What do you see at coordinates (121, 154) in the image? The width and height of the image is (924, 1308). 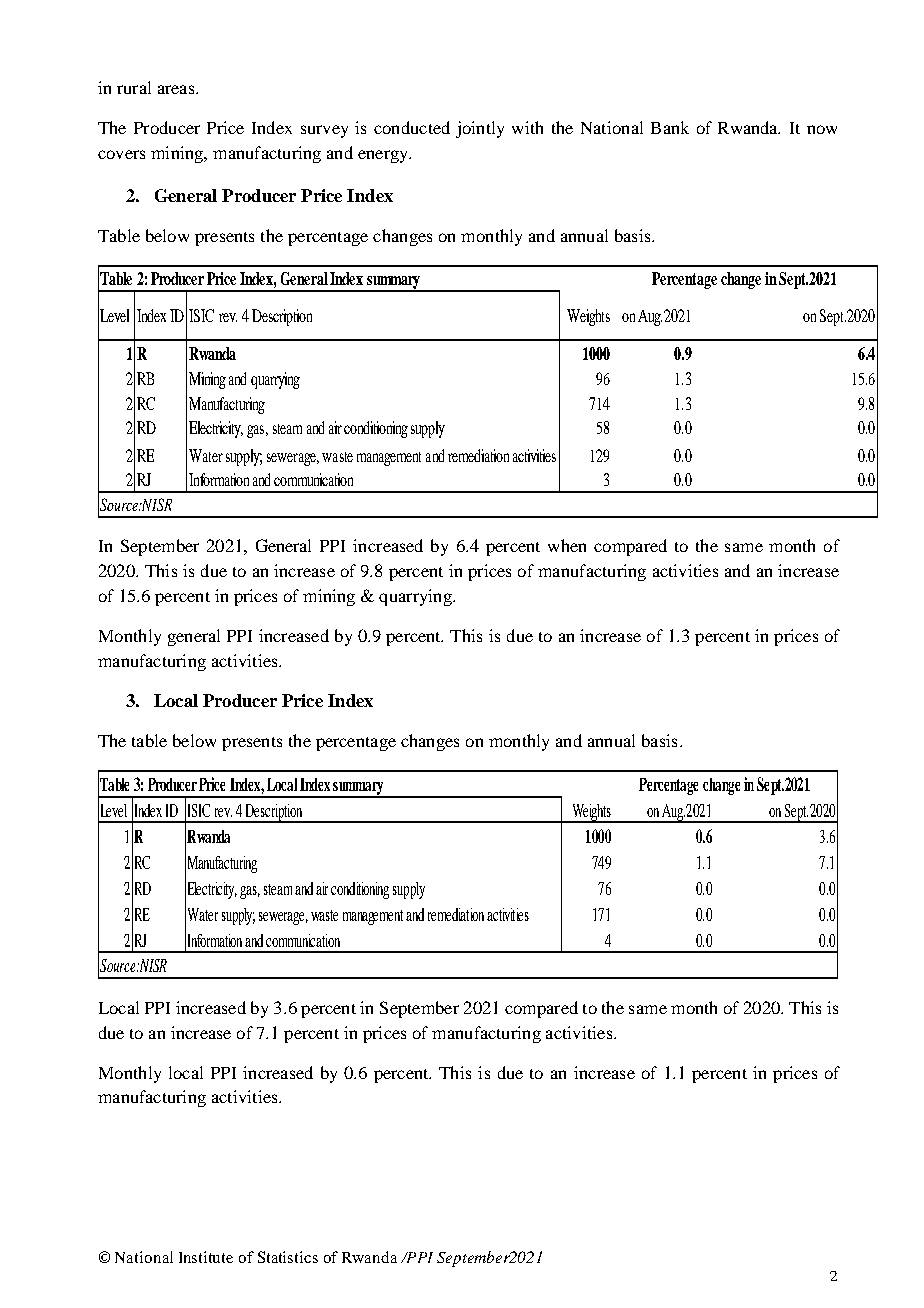 I see `covers` at bounding box center [121, 154].
